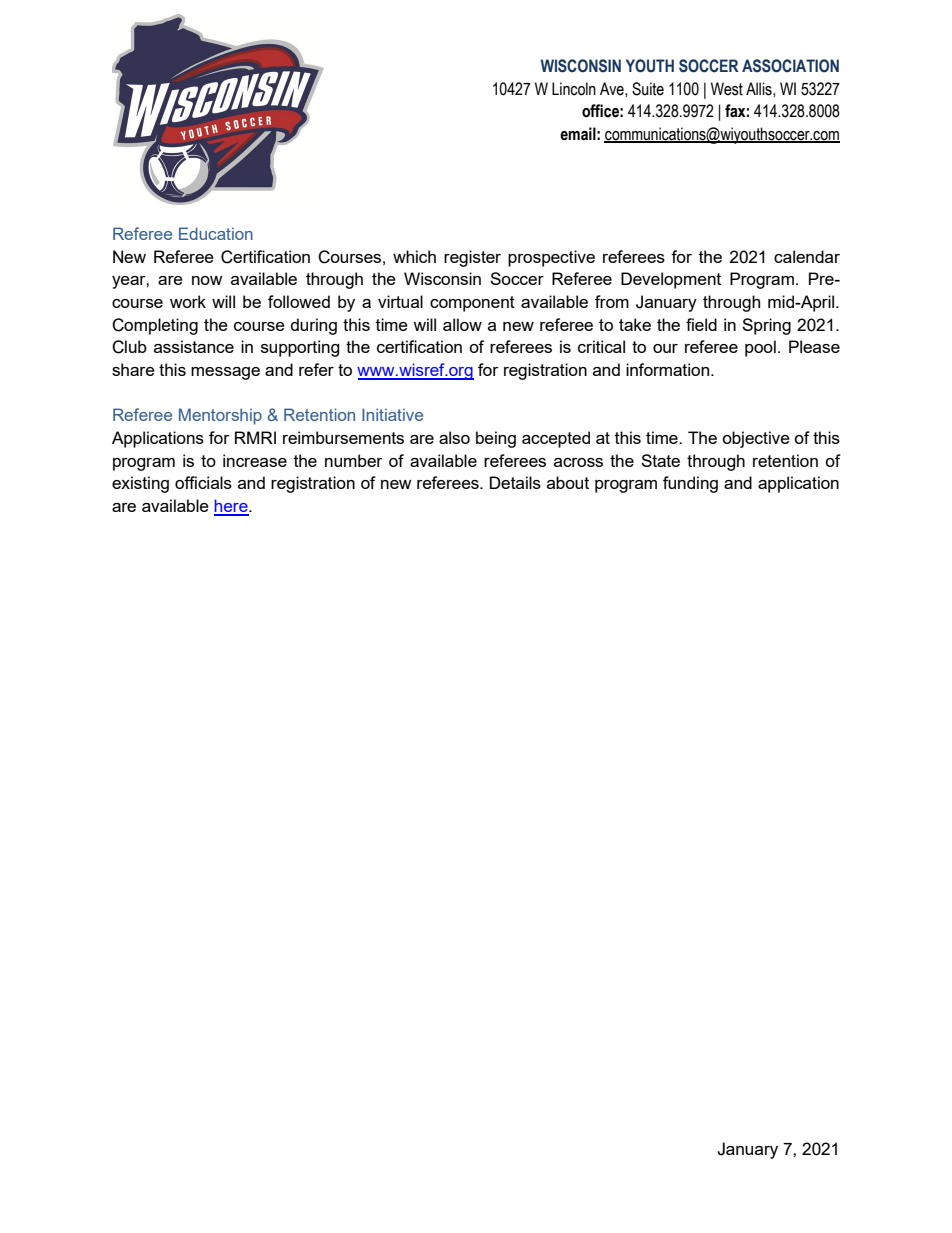 The width and height of the screenshot is (952, 1233). What do you see at coordinates (462, 324) in the screenshot?
I see `allow` at bounding box center [462, 324].
